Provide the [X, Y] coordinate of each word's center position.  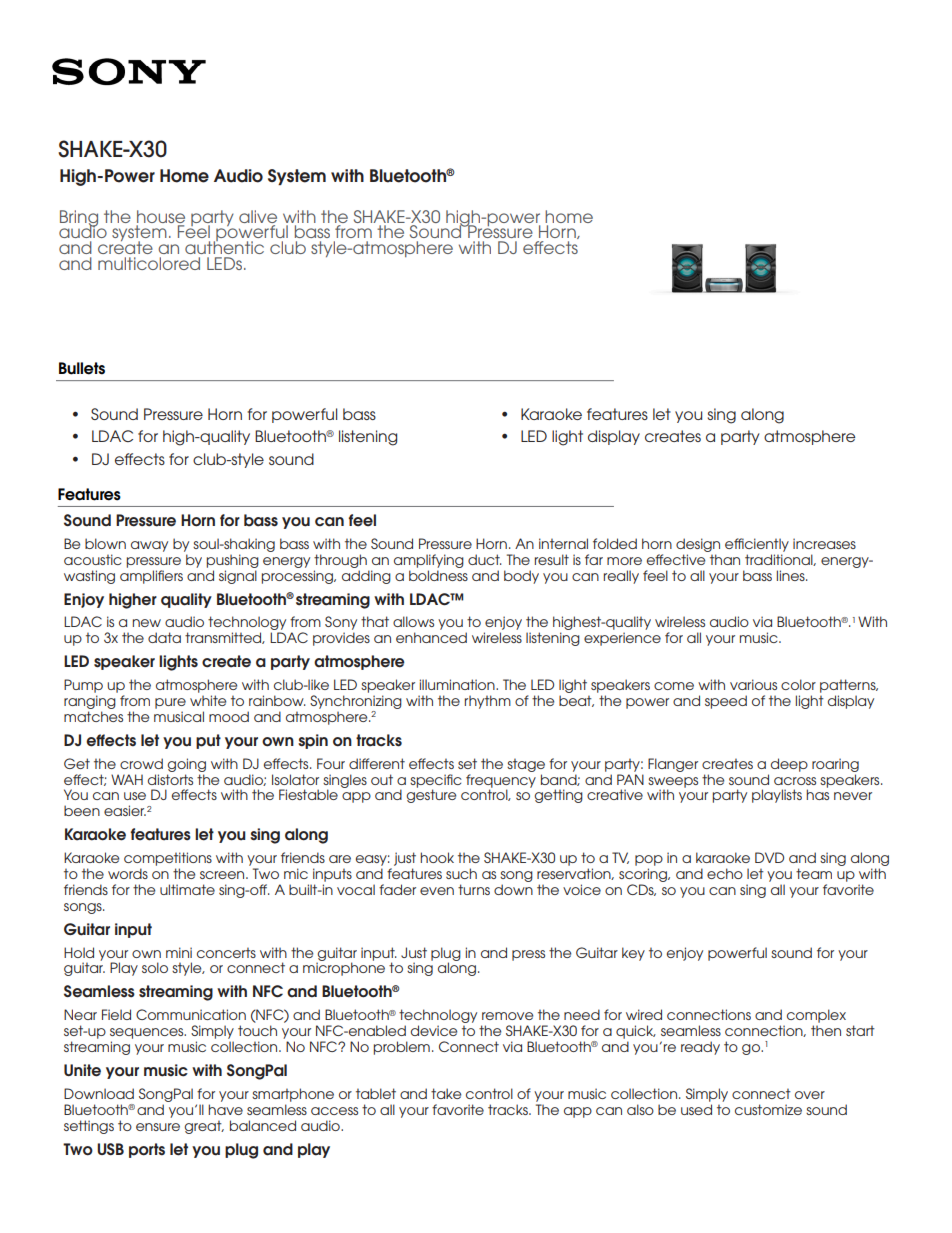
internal [563, 543]
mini [179, 952]
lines [792, 575]
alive [258, 216]
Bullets [82, 368]
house [161, 216]
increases [824, 543]
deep [789, 765]
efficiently [757, 545]
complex [816, 1016]
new [147, 623]
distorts [170, 779]
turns [474, 889]
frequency [501, 782]
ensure [158, 1127]
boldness [438, 575]
